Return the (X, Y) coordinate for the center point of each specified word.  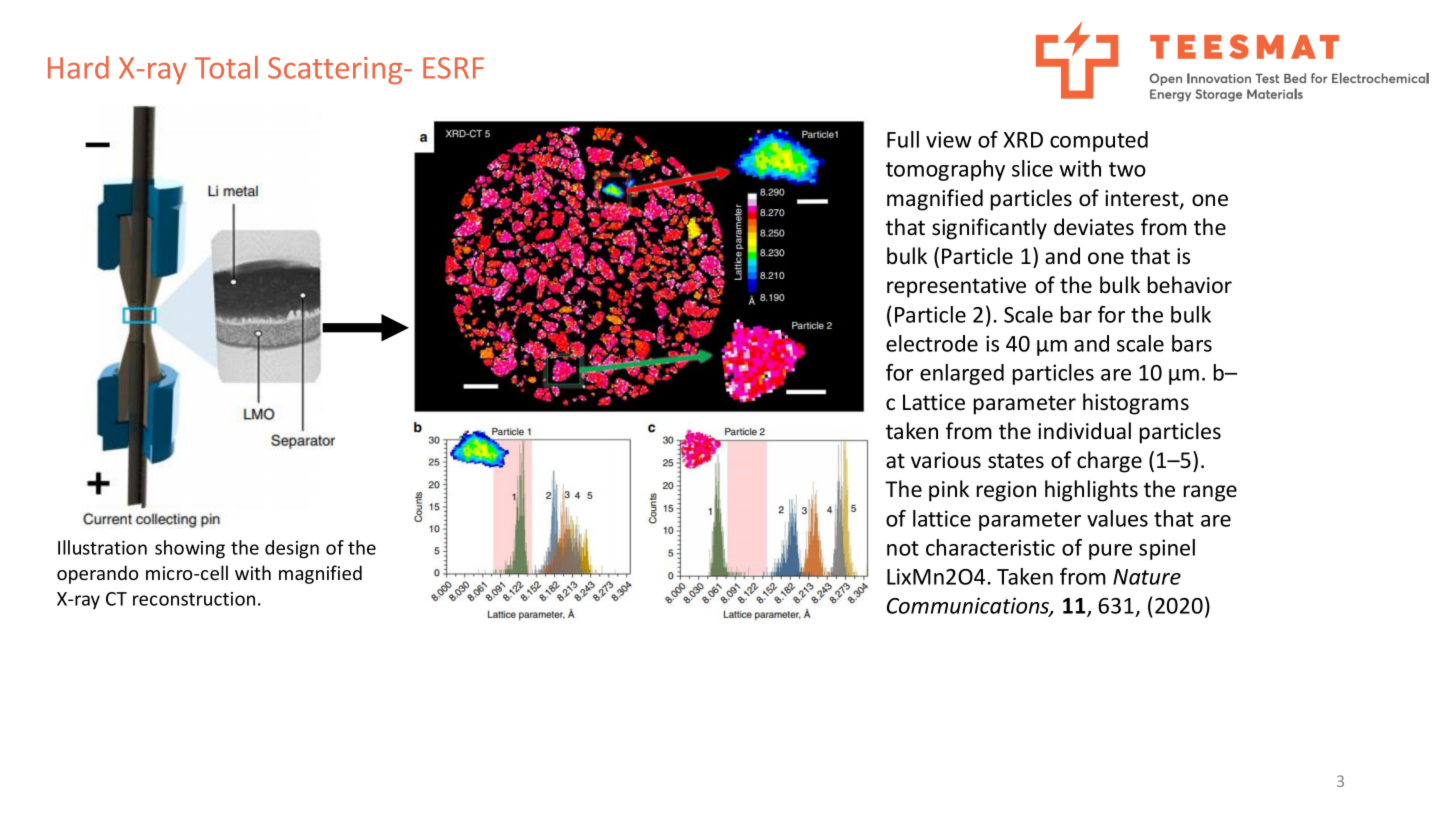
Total (226, 67)
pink (949, 491)
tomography (945, 170)
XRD (1023, 140)
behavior (1190, 285)
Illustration (102, 547)
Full (903, 139)
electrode (932, 343)
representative (956, 287)
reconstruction (194, 599)
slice (1032, 168)
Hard (78, 67)
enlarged (962, 374)
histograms (1136, 404)
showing (190, 549)
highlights (1091, 491)
